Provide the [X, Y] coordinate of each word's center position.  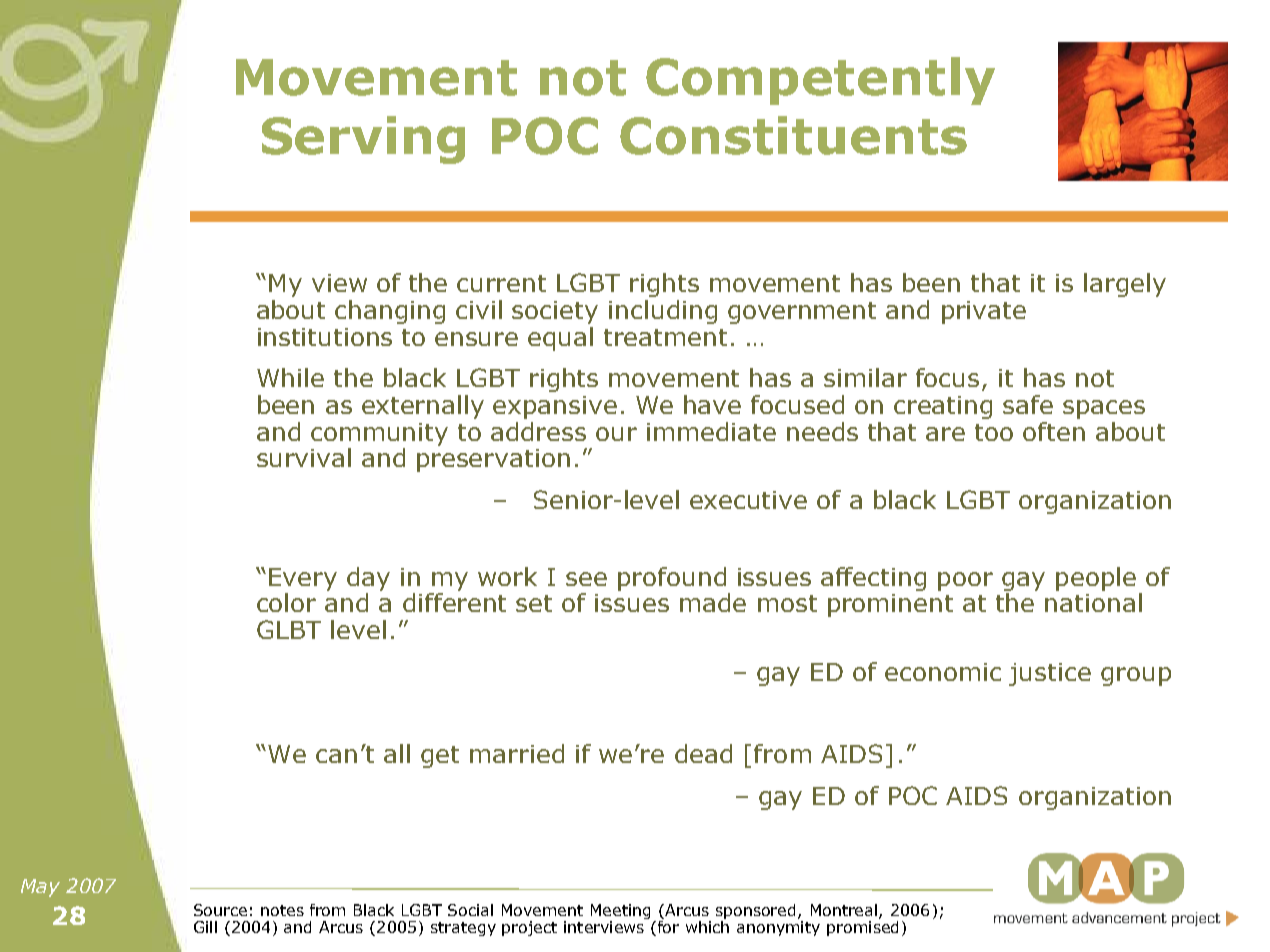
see [586, 579]
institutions [325, 337]
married [517, 753]
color [286, 602]
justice [1050, 674]
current [501, 283]
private [984, 312]
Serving [363, 140]
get [440, 757]
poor [965, 581]
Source [220, 910]
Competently [820, 81]
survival [304, 457]
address [538, 431]
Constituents [793, 135]
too [994, 432]
